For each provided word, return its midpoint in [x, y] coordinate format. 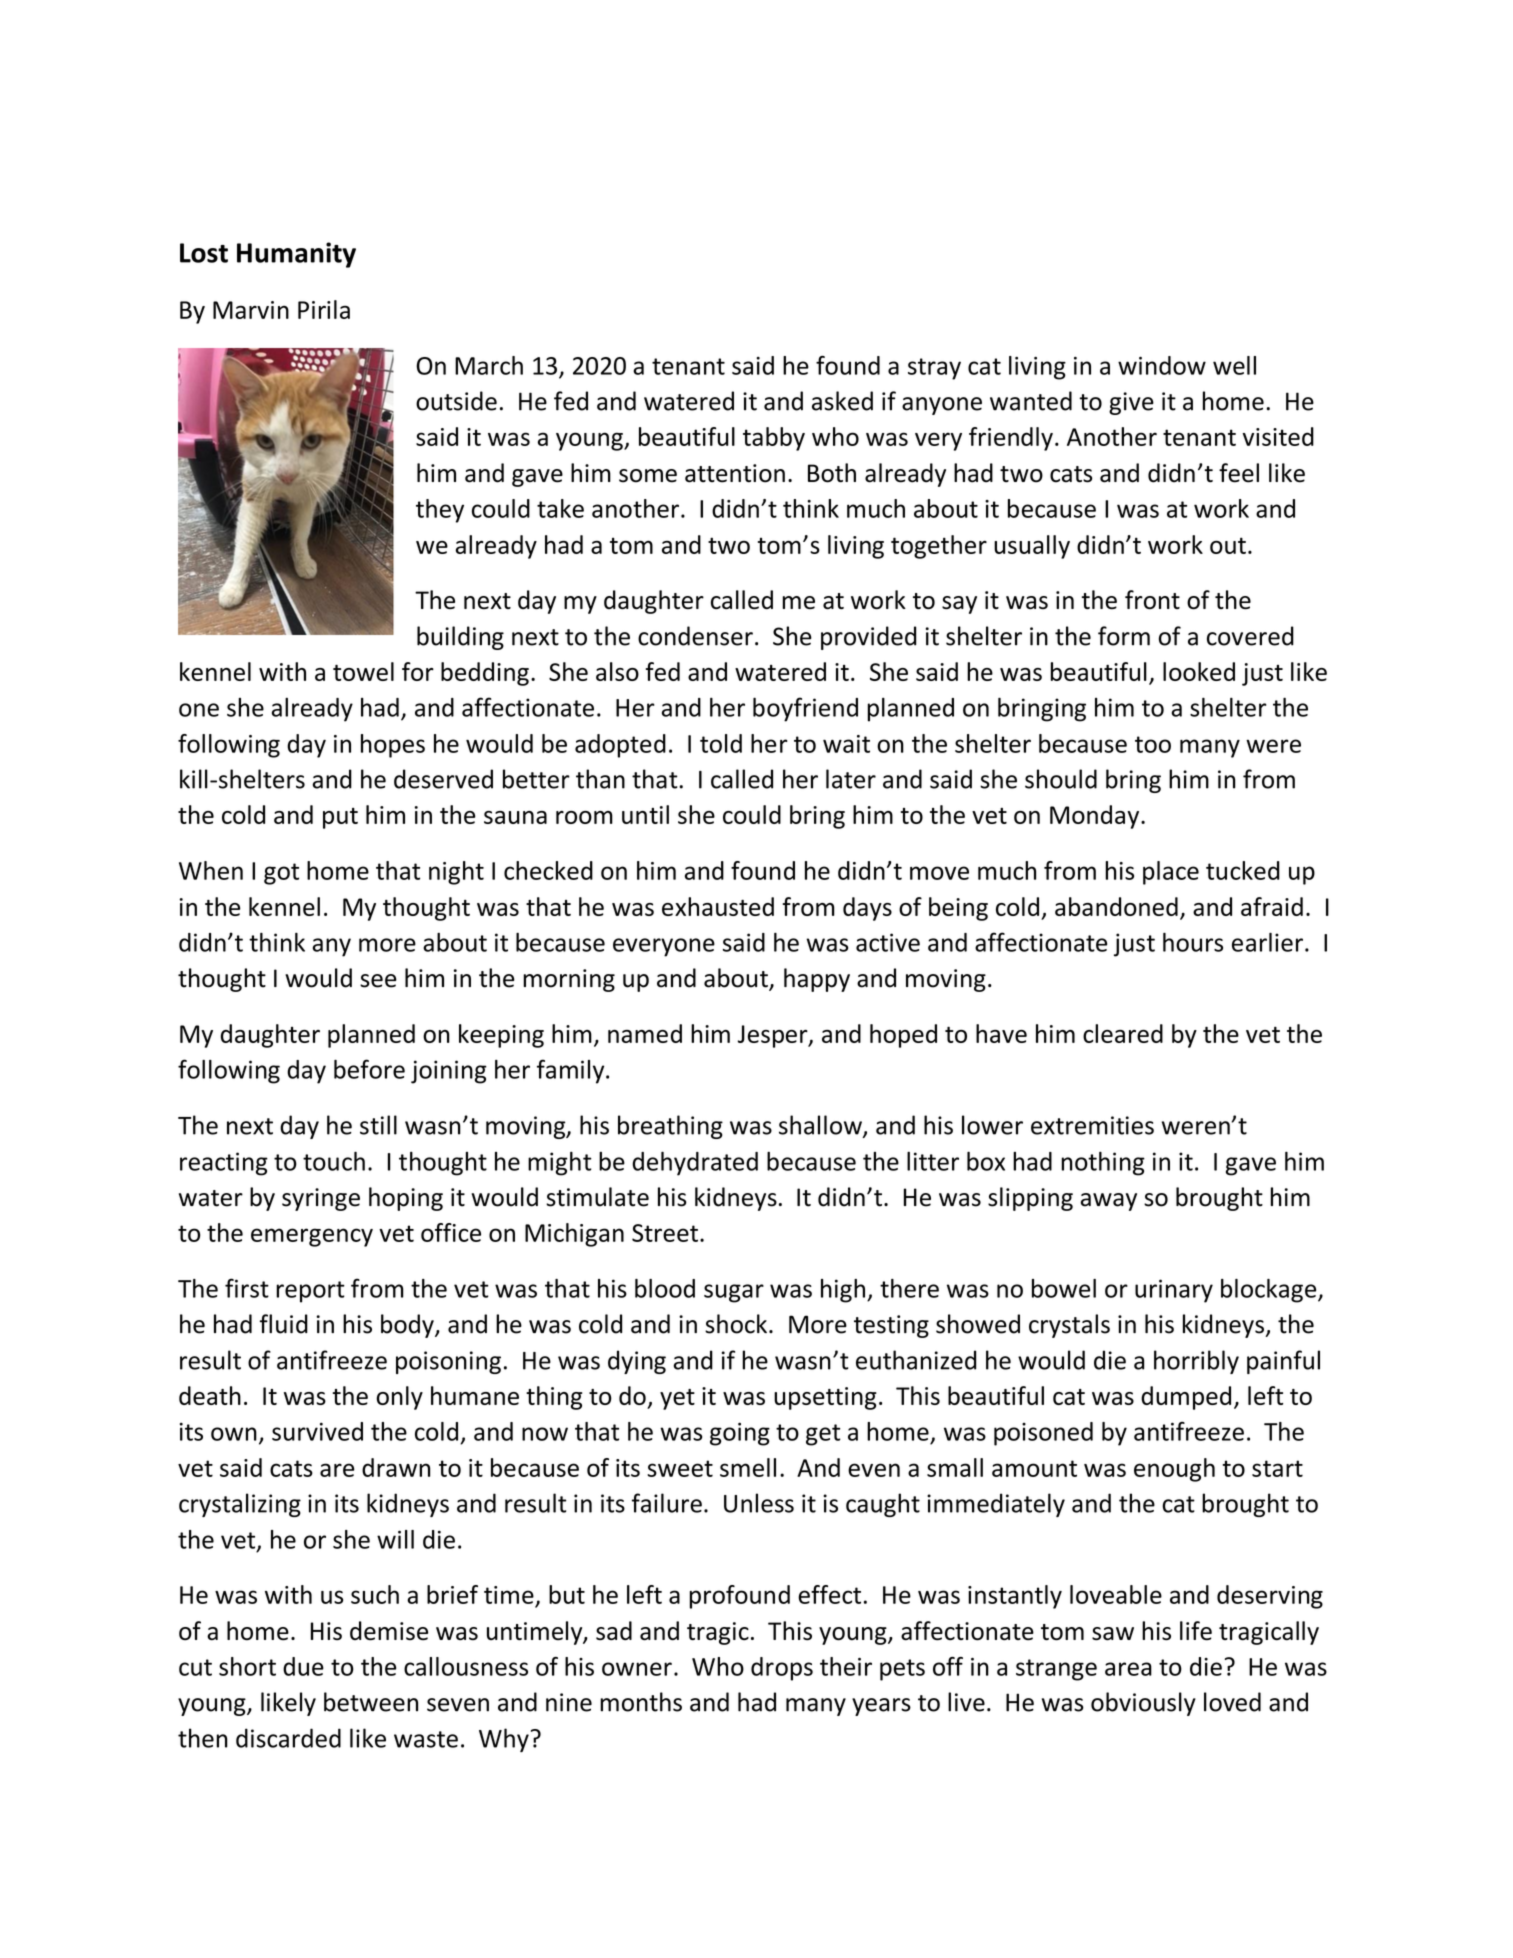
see [378, 981]
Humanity [296, 255]
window [1162, 365]
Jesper [773, 1036]
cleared [1123, 1033]
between [371, 1702]
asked [842, 401]
